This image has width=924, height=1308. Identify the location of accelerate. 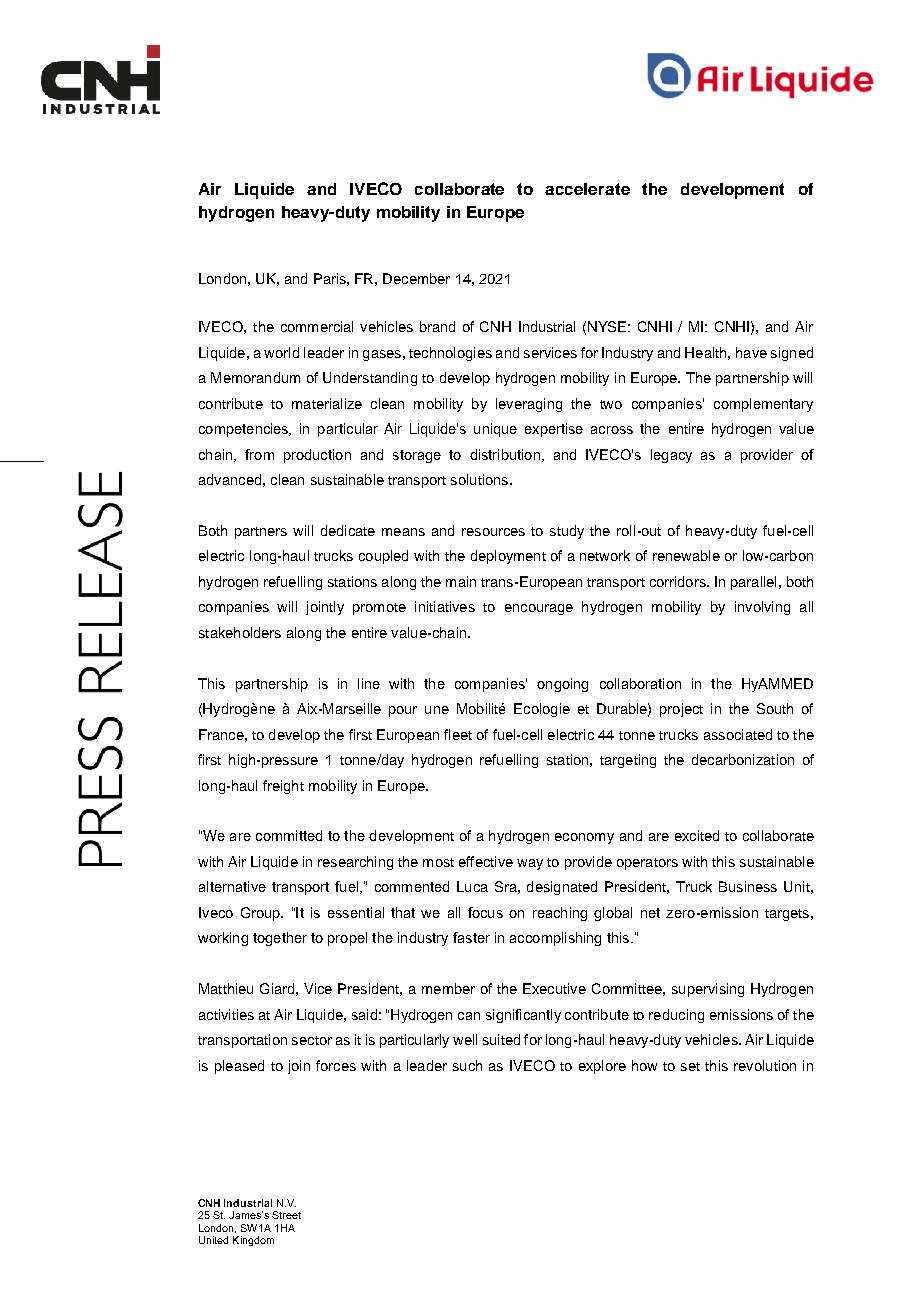
(587, 189).
